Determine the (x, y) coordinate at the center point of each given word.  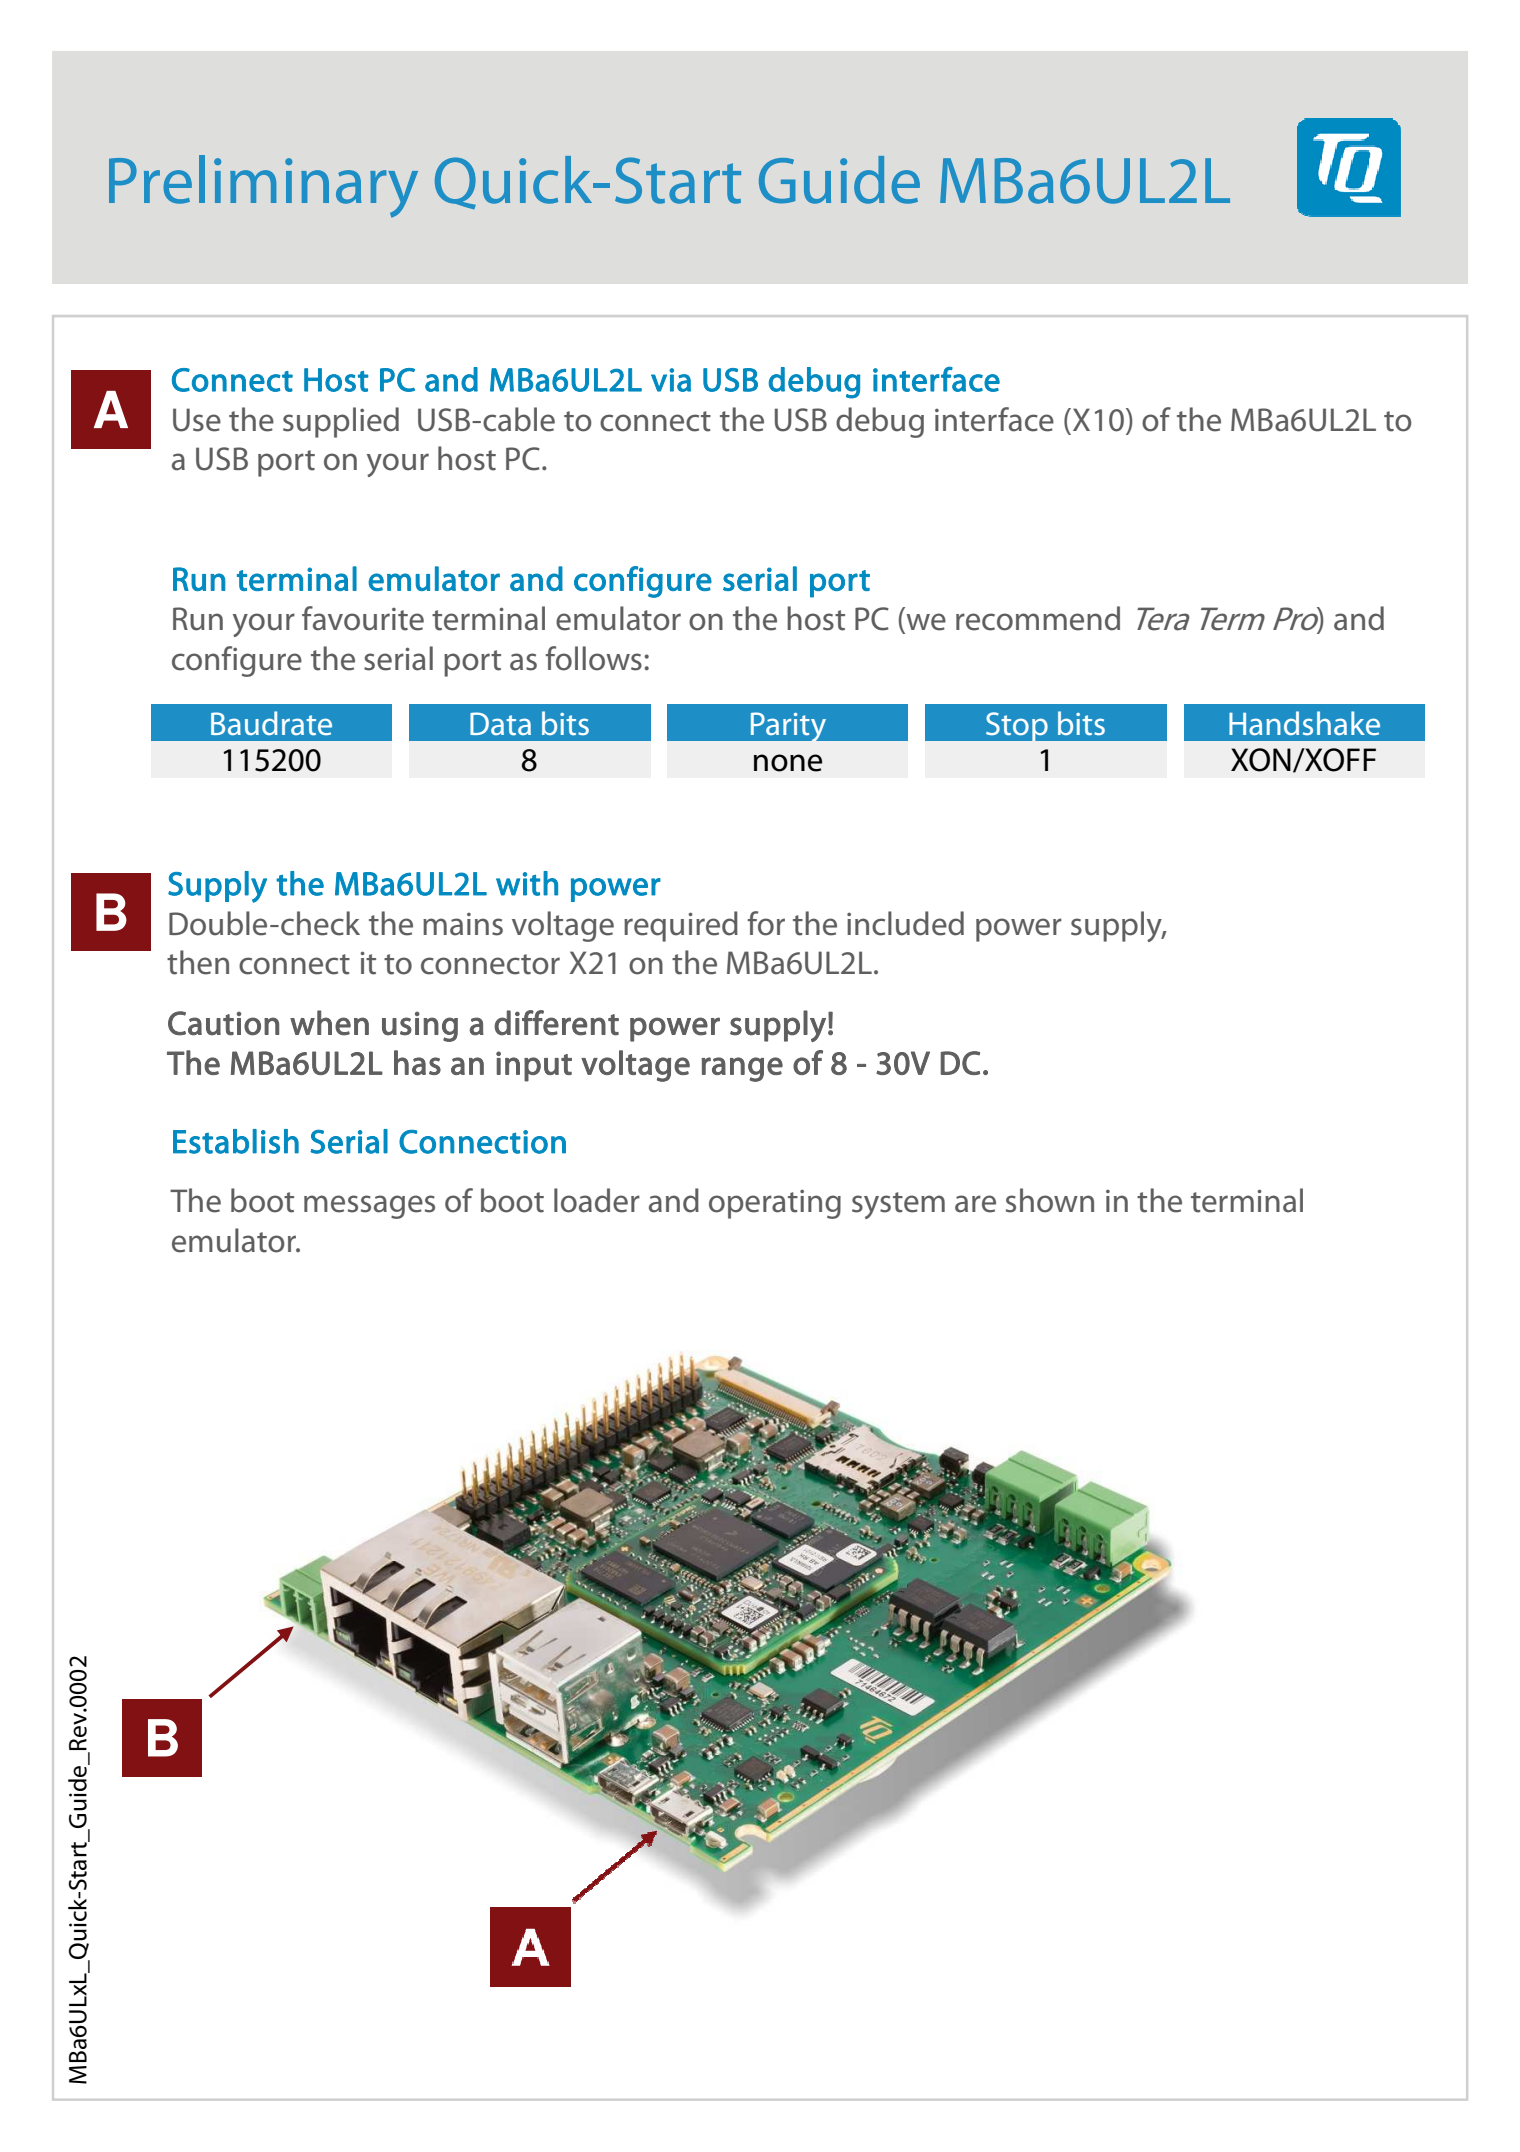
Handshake (1304, 723)
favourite (363, 618)
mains (463, 924)
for (766, 923)
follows (594, 658)
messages (369, 1207)
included (905, 923)
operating (775, 1204)
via (671, 380)
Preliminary (263, 186)
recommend (1038, 618)
